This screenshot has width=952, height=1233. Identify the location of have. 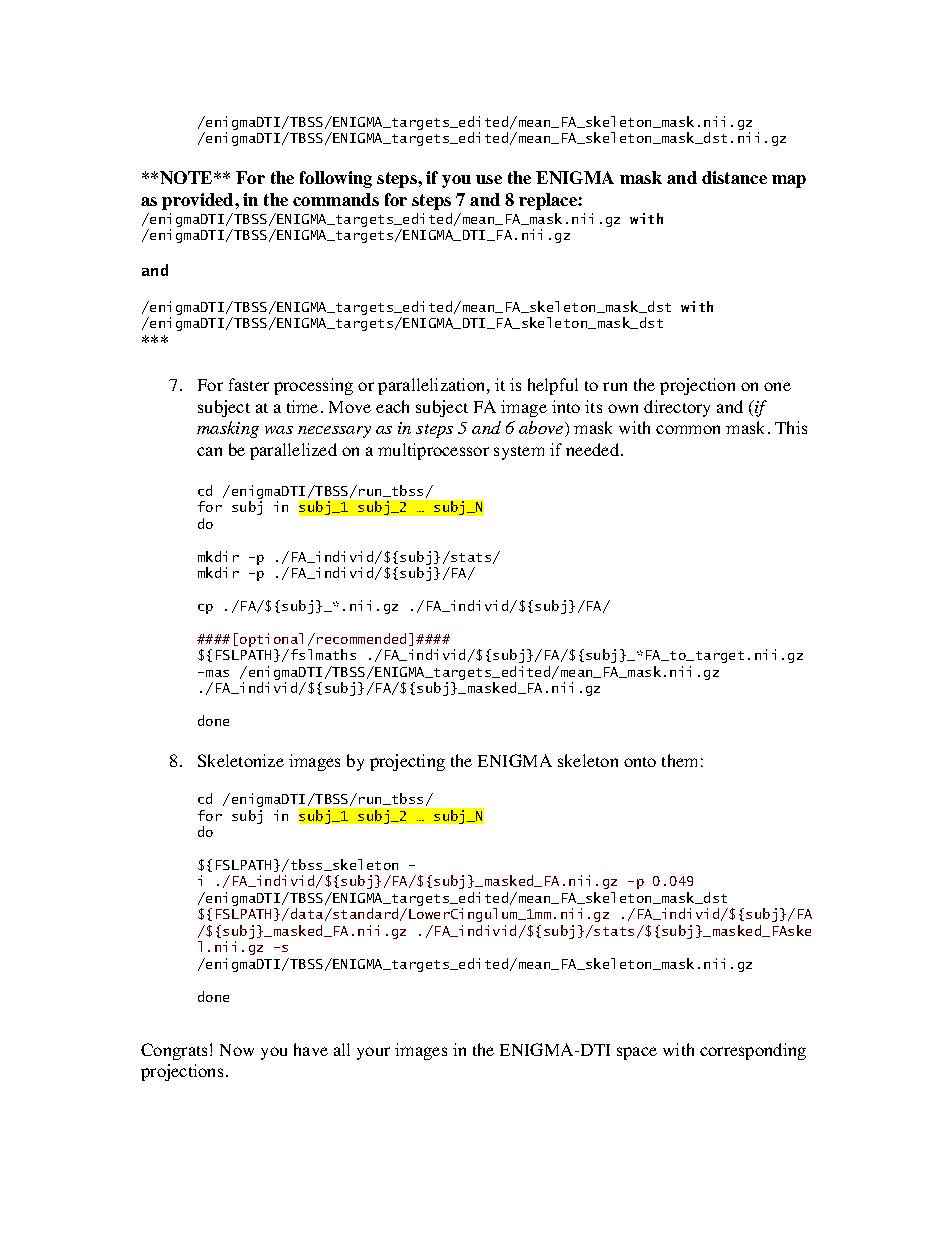
(311, 1049).
